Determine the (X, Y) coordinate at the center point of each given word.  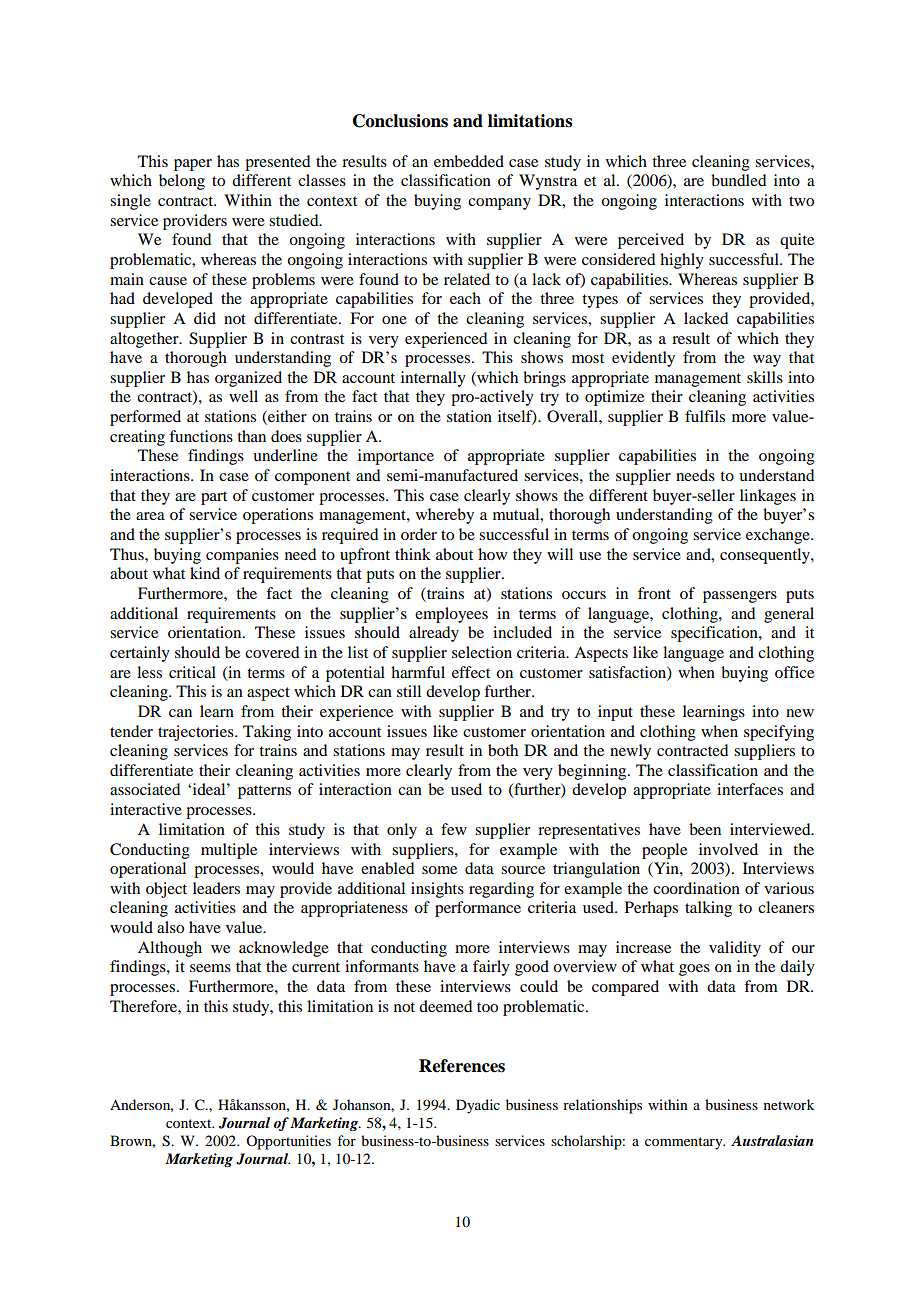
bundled (738, 180)
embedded (469, 161)
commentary (685, 1143)
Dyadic (478, 1106)
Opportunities (288, 1142)
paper (193, 165)
